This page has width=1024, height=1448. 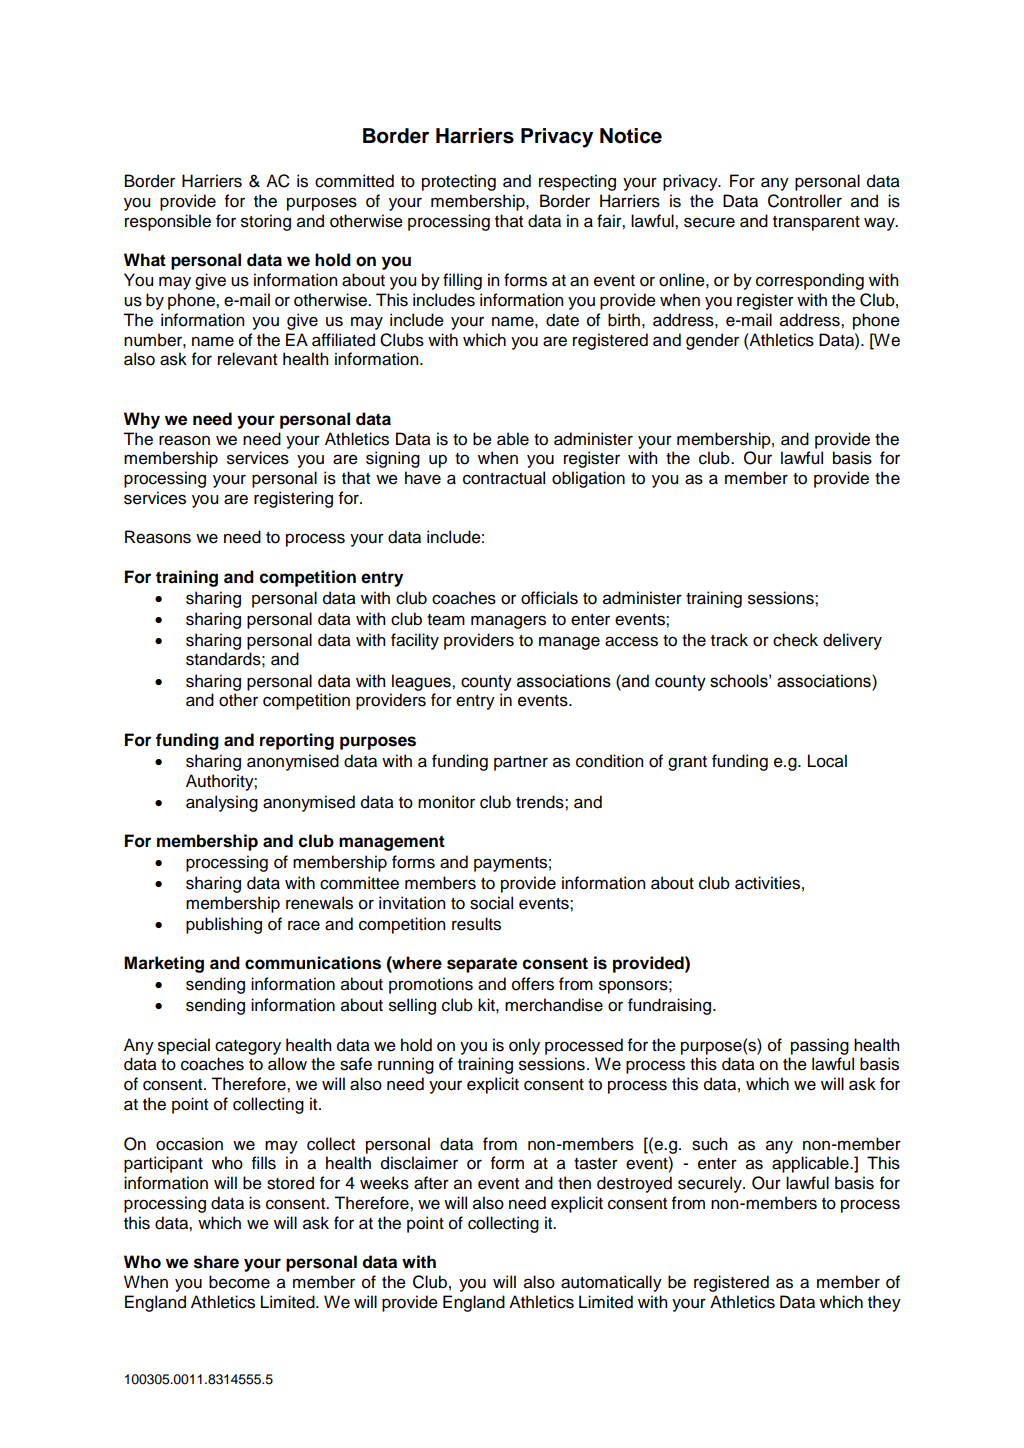 What do you see at coordinates (216, 1262) in the page?
I see `share` at bounding box center [216, 1262].
